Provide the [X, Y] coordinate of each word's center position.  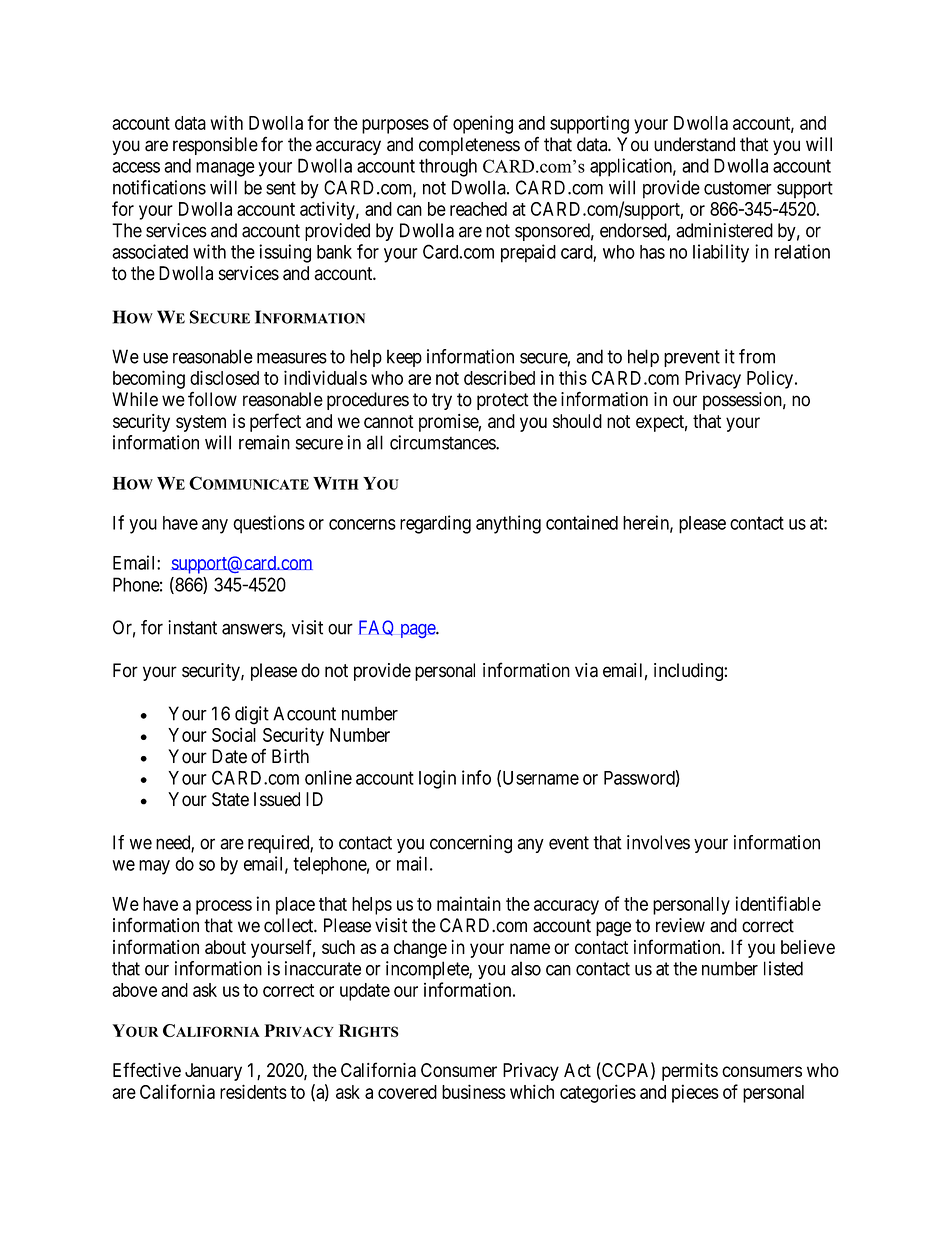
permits [690, 1072]
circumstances [443, 442]
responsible [215, 146]
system [201, 423]
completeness [469, 146]
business [474, 1091]
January [213, 1072]
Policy [770, 379]
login [437, 779]
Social [234, 734]
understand [694, 144]
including [689, 672]
